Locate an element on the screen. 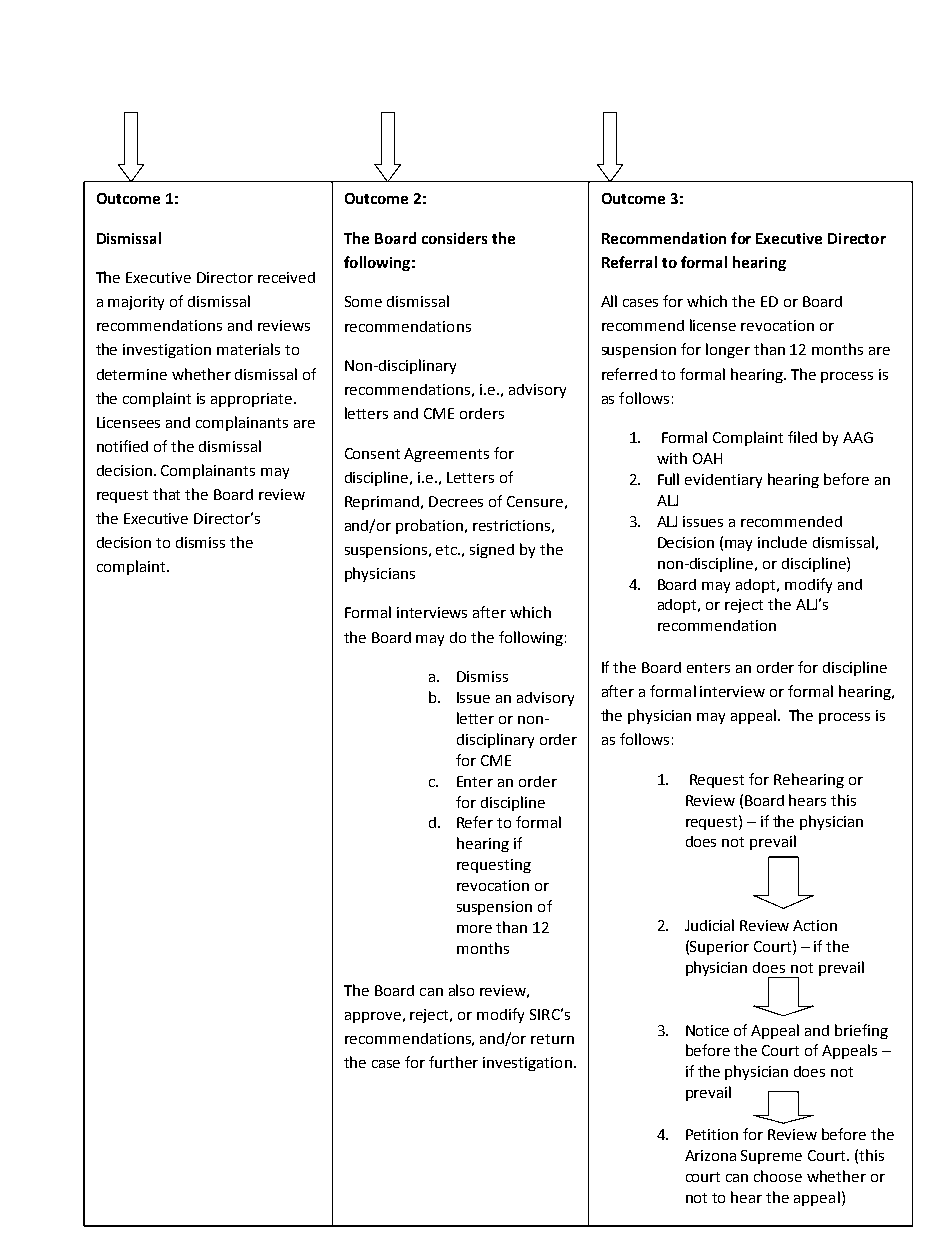 The width and height of the screenshot is (952, 1233). more is located at coordinates (474, 929).
